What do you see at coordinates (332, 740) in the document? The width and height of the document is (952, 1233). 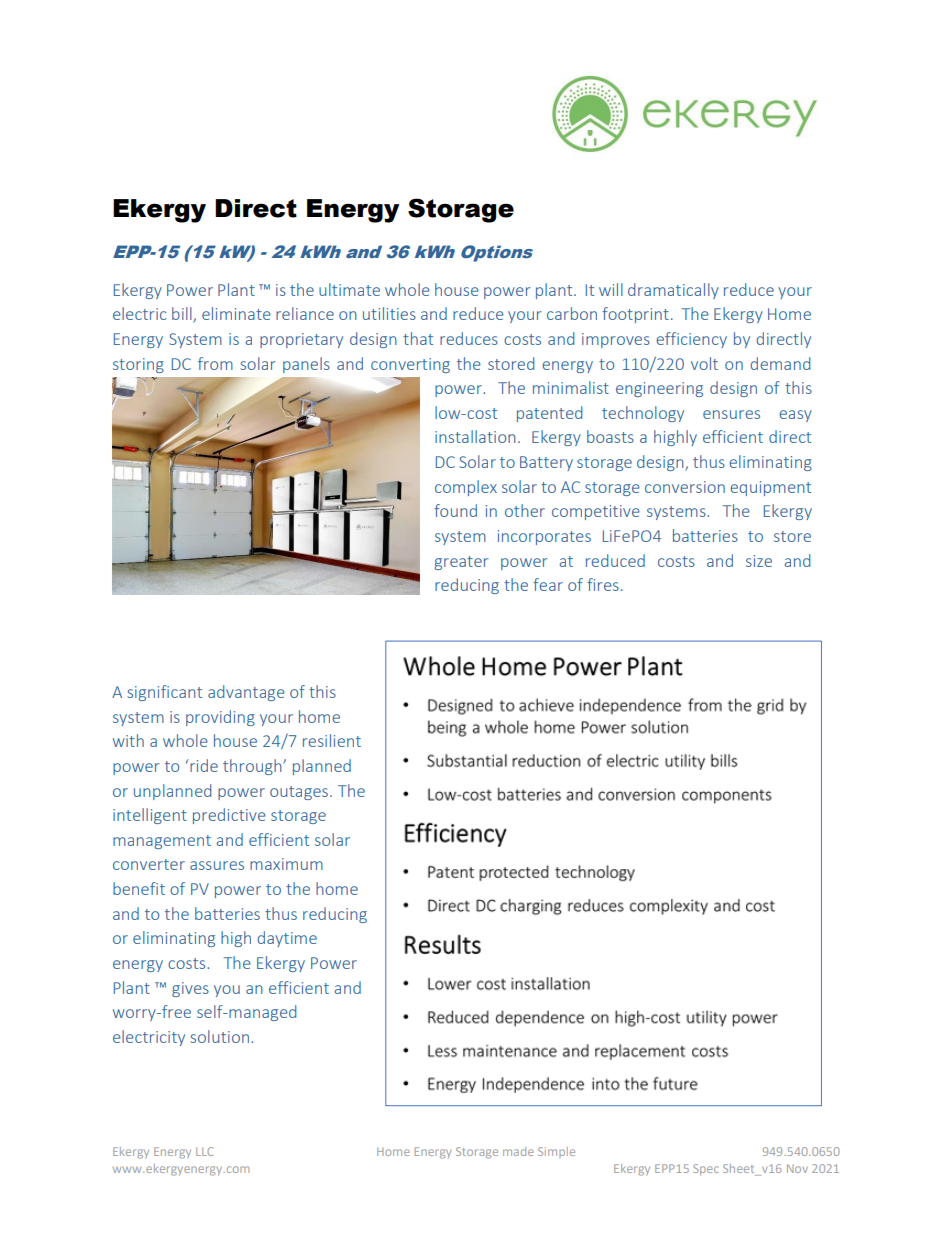 I see `resilient` at bounding box center [332, 740].
